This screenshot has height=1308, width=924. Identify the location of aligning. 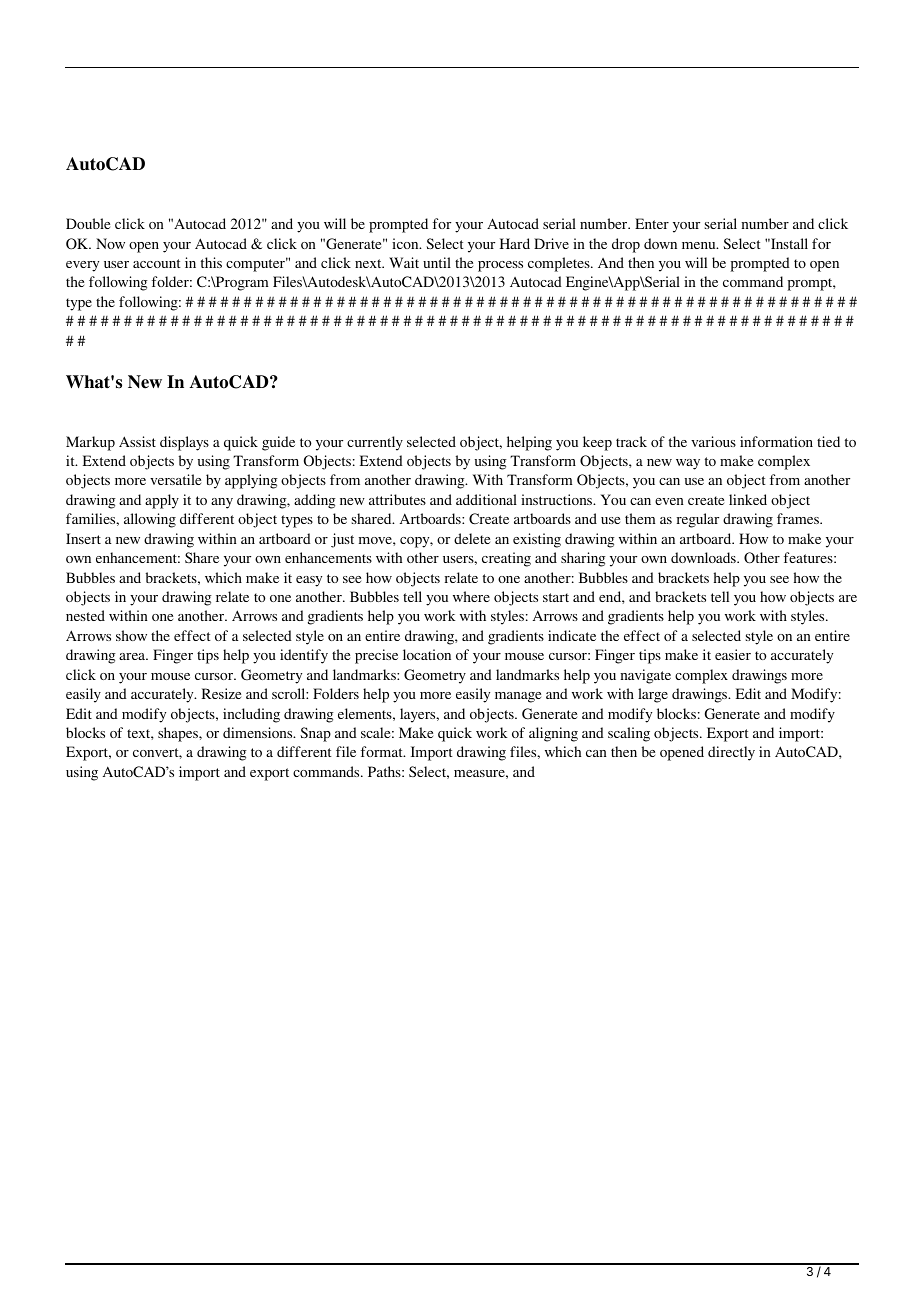
(553, 734).
